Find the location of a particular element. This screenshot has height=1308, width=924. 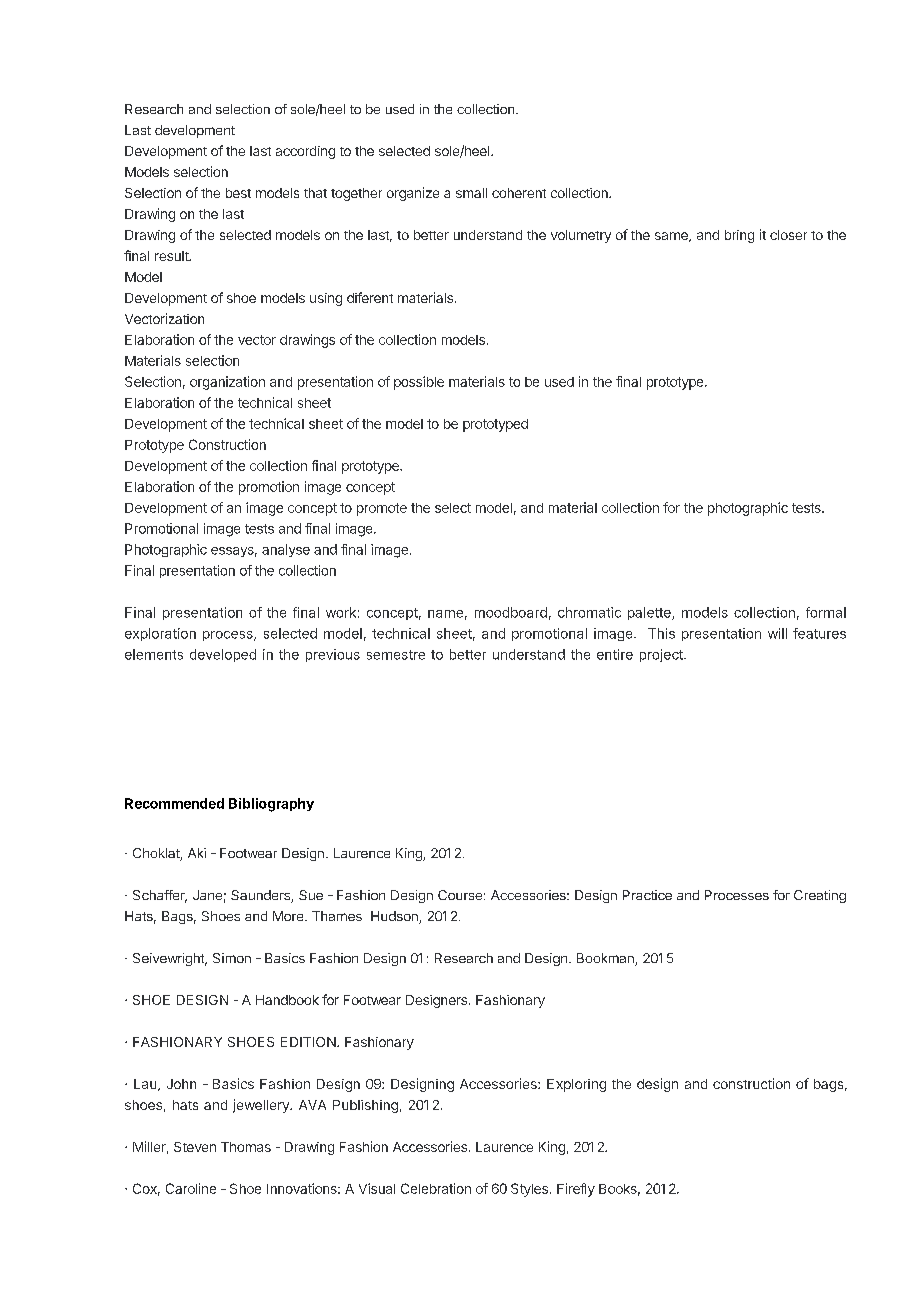

Hudson is located at coordinates (395, 917).
